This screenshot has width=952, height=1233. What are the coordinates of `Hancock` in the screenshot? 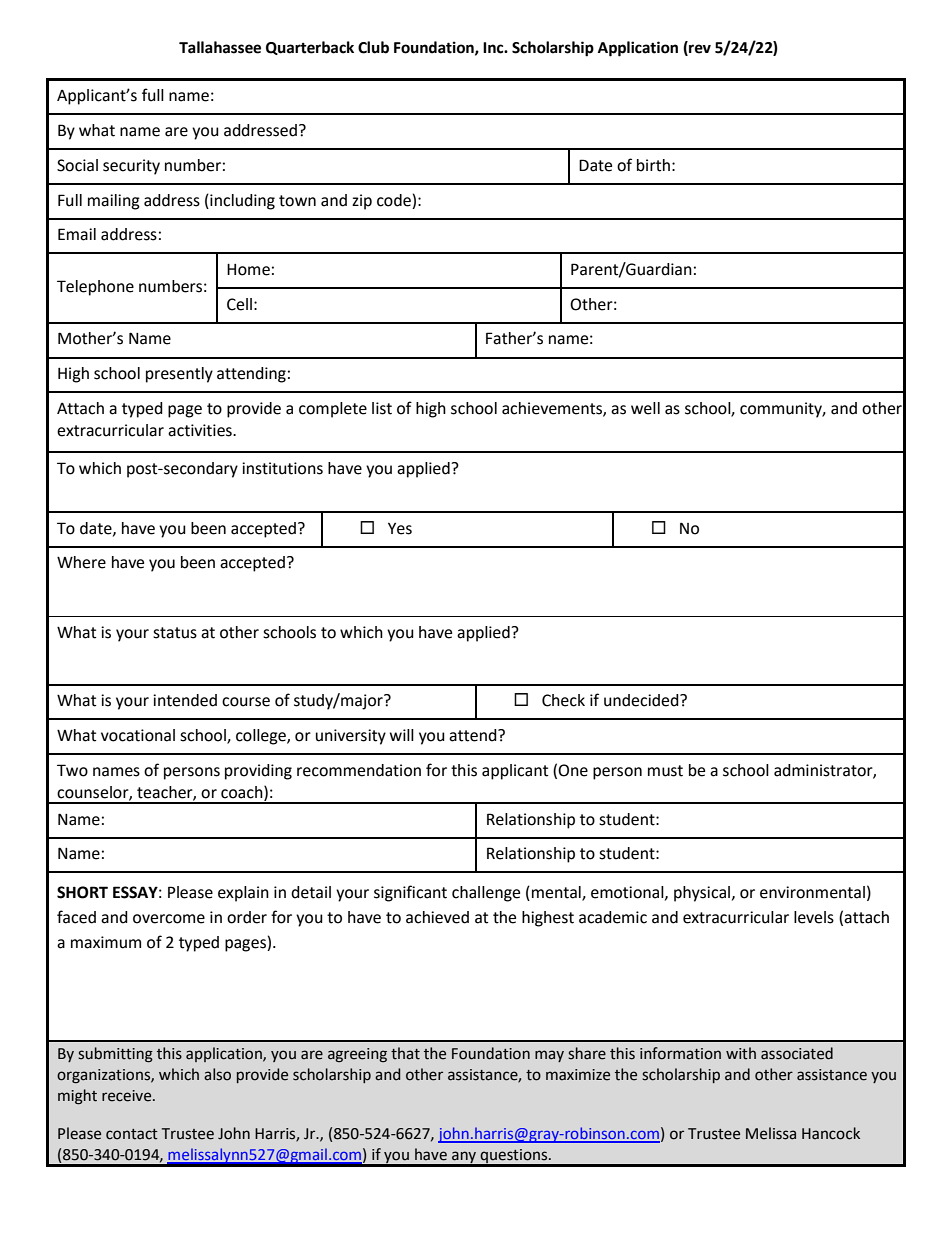 It's located at (831, 1133).
